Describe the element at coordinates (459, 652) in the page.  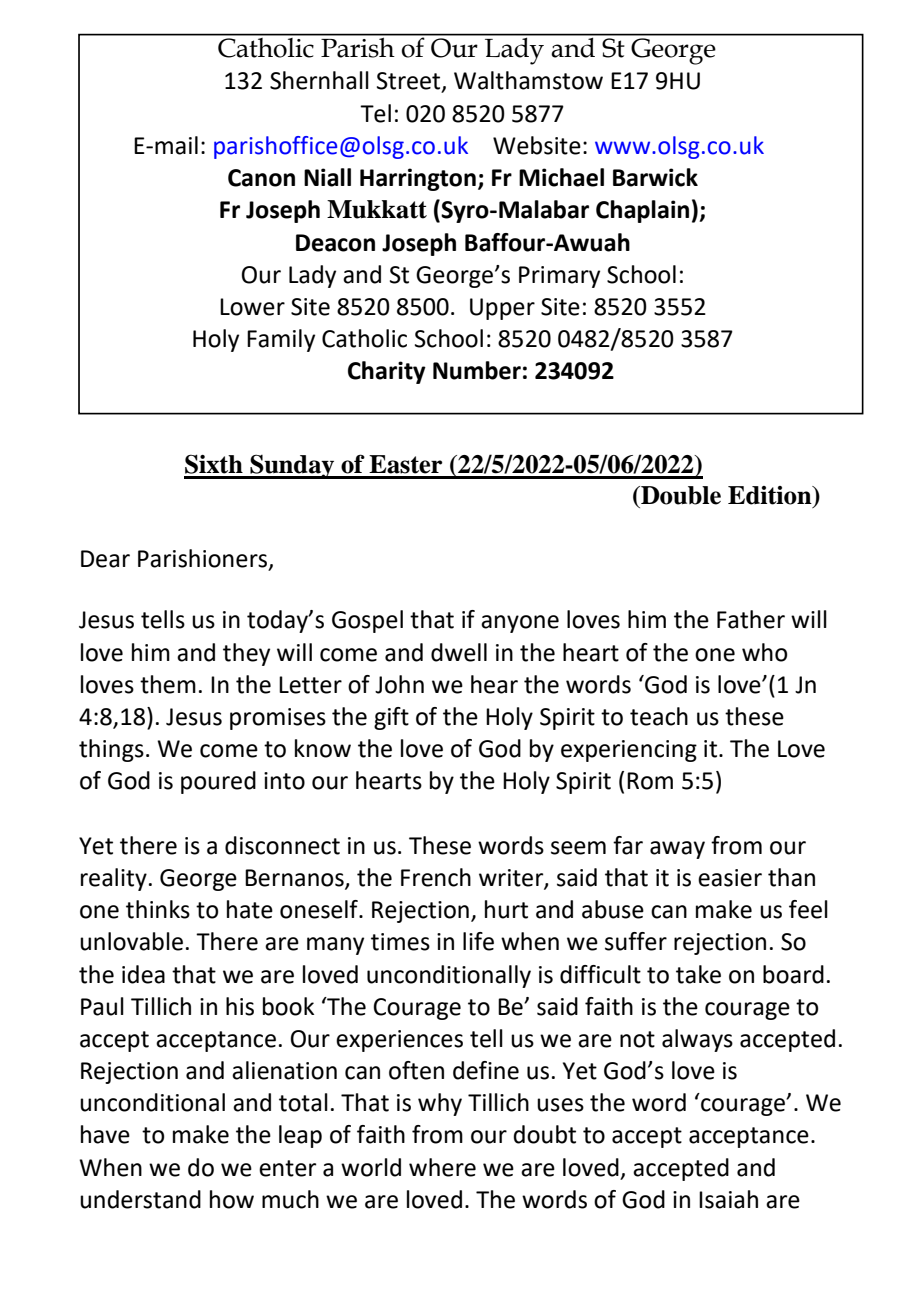
I see `dwell` at that location.
